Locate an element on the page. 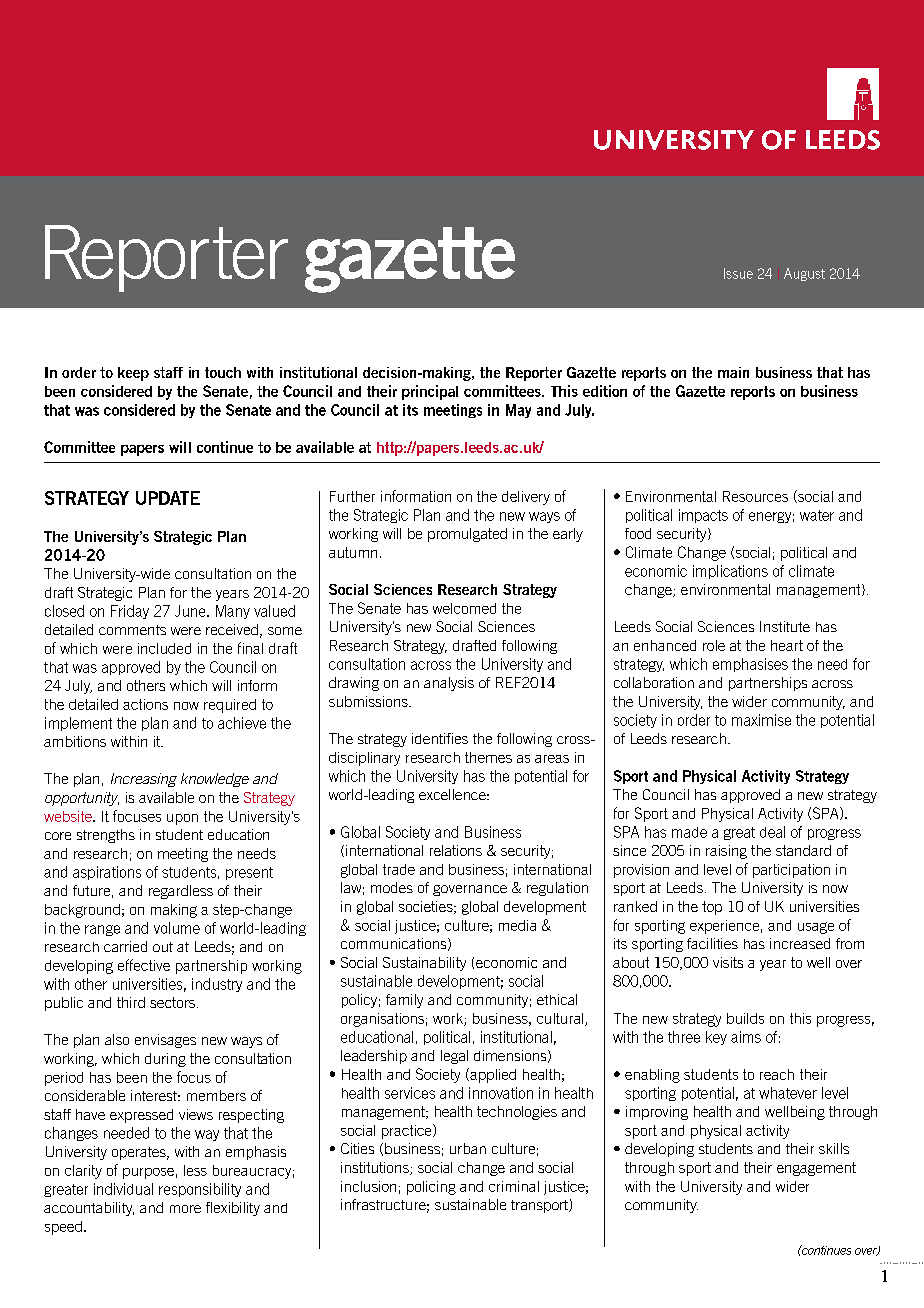  Issue is located at coordinates (738, 273).
